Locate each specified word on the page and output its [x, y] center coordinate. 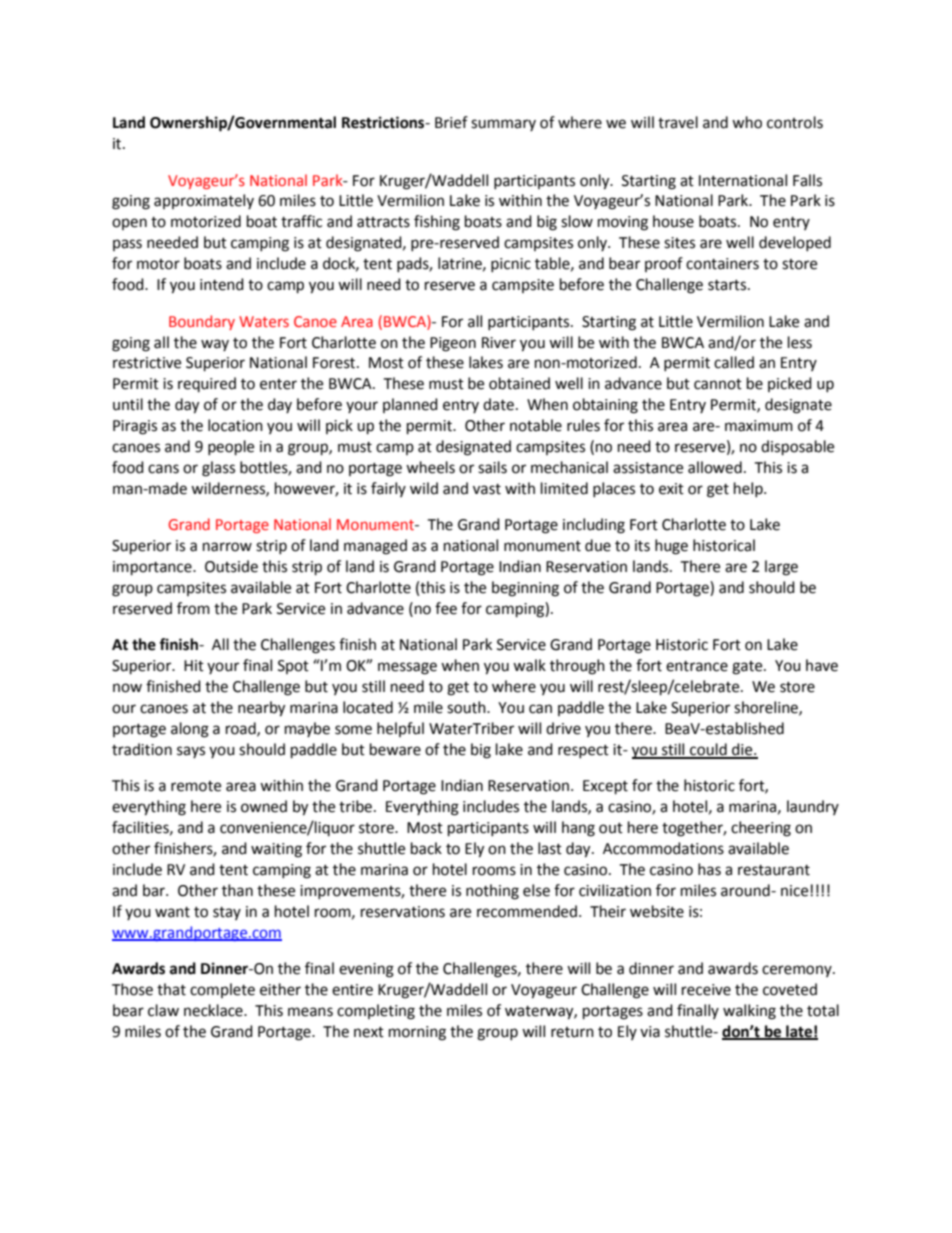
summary [503, 125]
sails [492, 467]
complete [222, 990]
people [231, 448]
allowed [715, 467]
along [190, 730]
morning [417, 1033]
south [467, 707]
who [747, 122]
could [708, 750]
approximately [204, 201]
